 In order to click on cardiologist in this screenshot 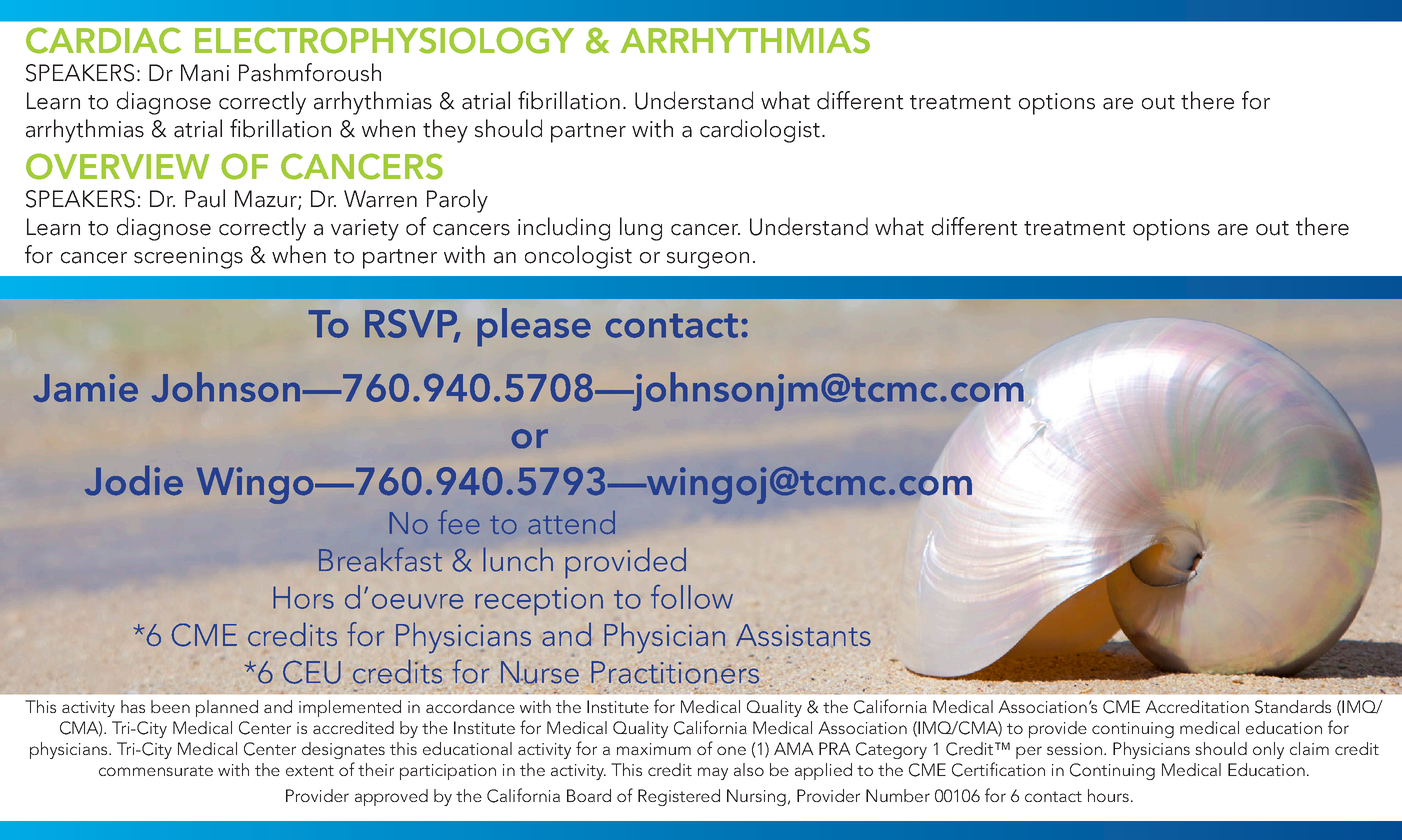, I will do `click(761, 131)`.
